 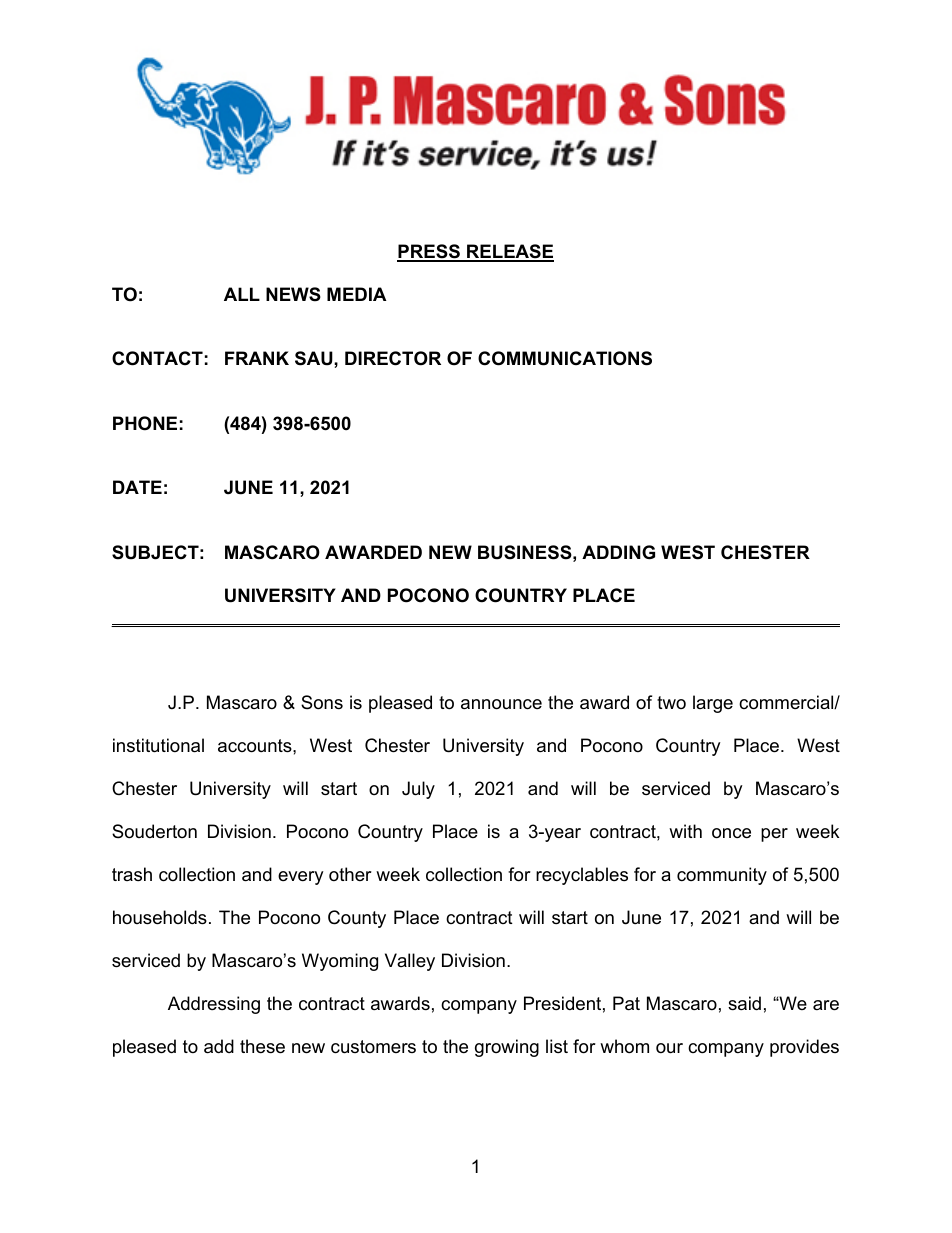 I want to click on COMMUNICATIONS, so click(x=565, y=358).
